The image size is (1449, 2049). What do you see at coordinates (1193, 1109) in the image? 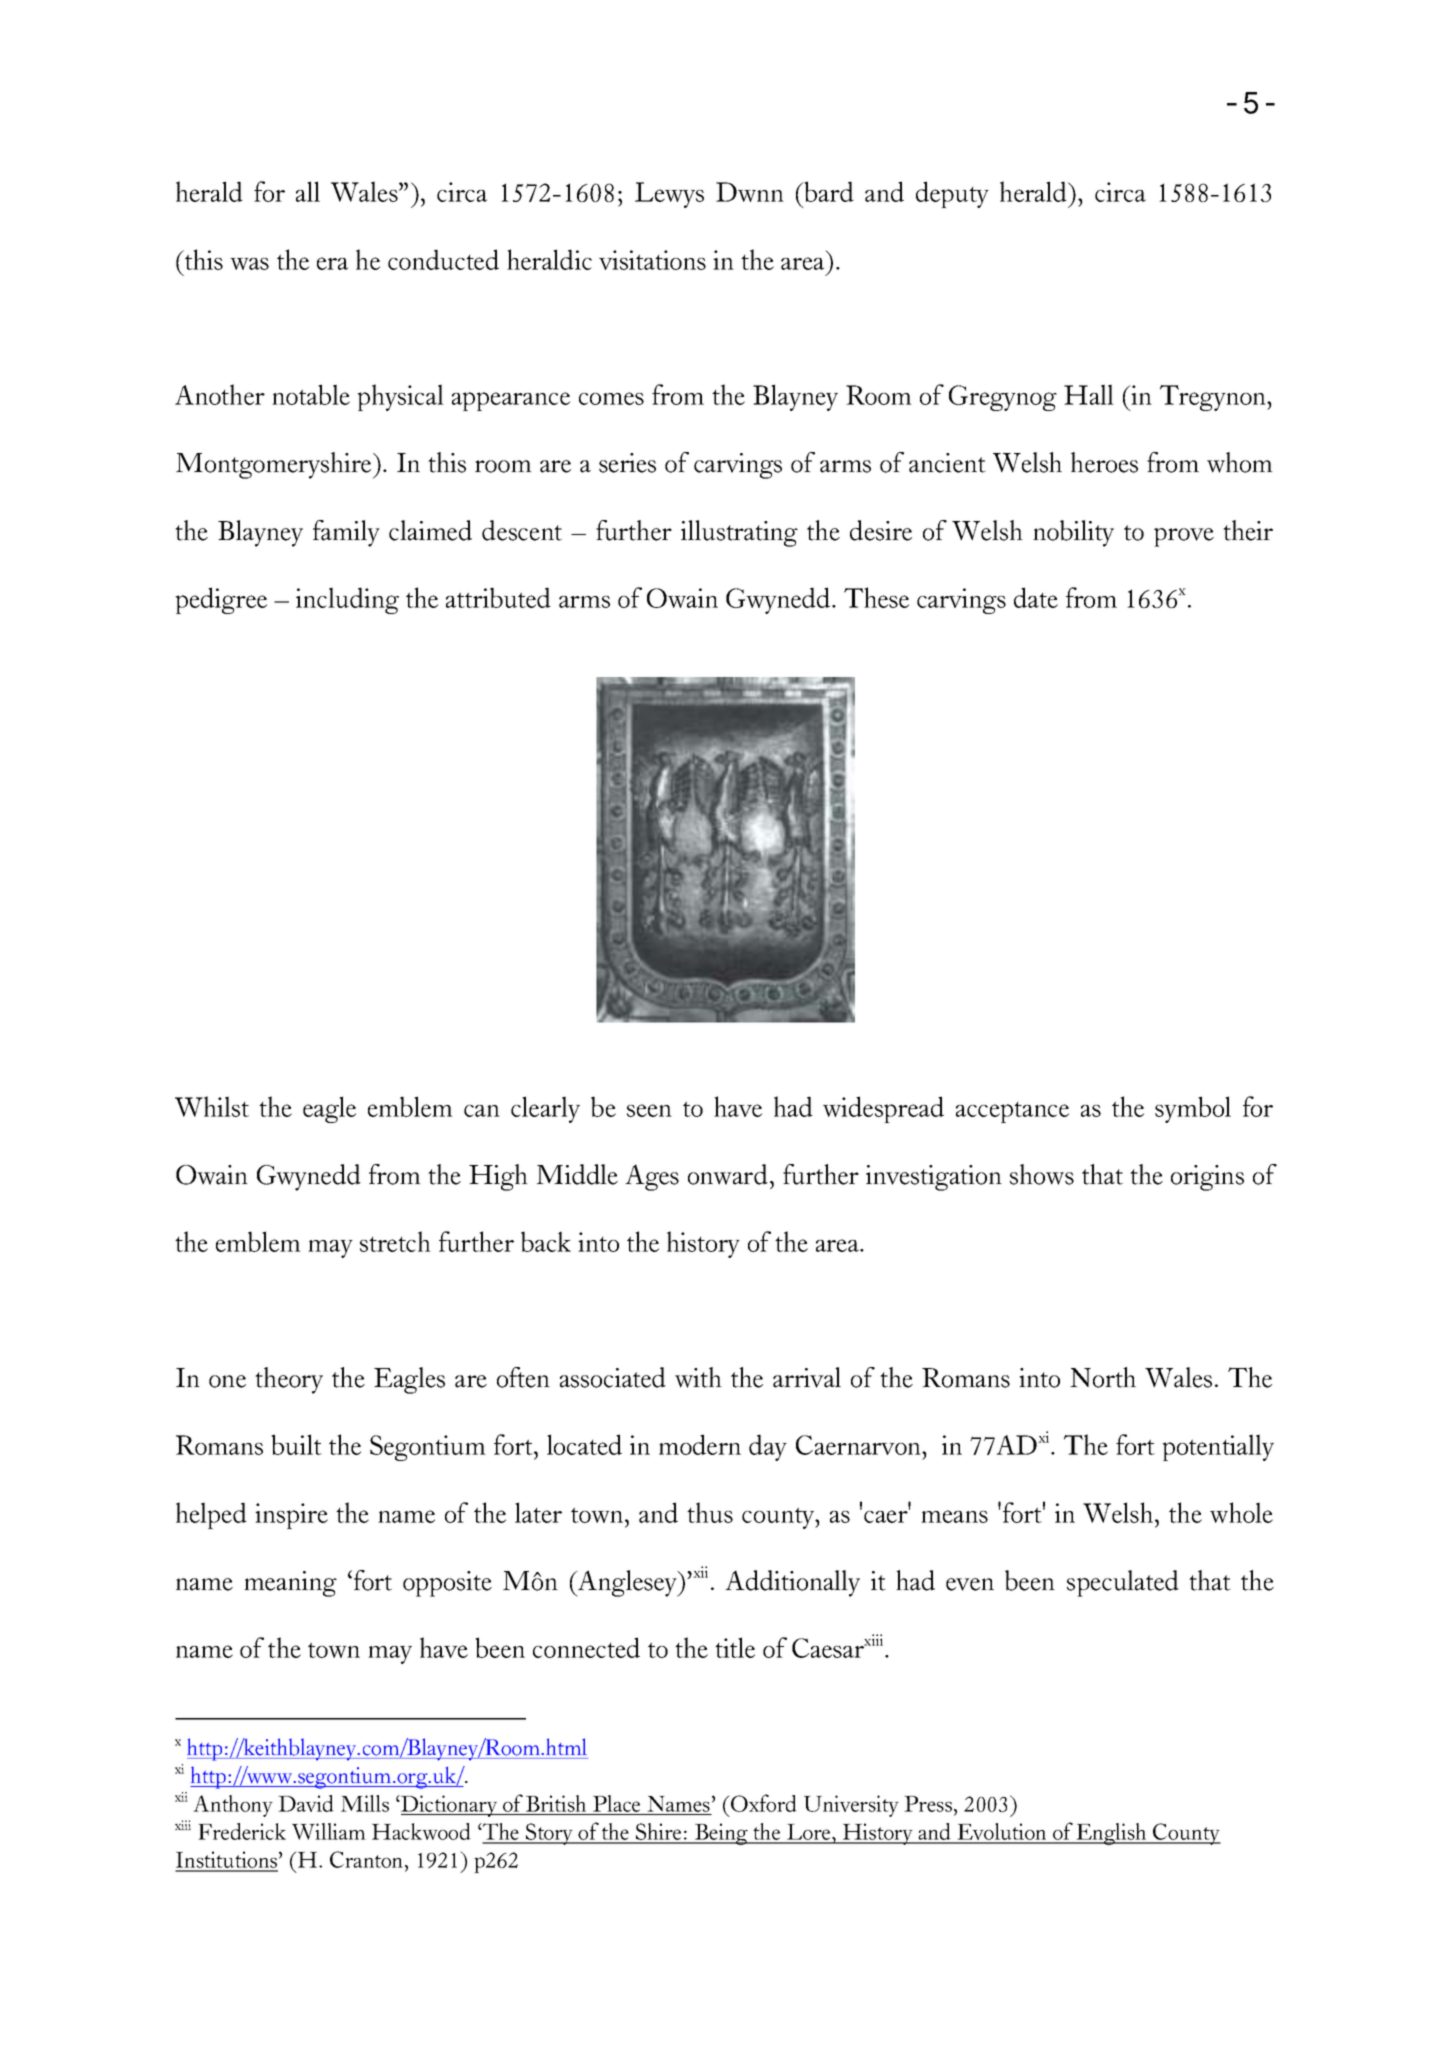
I see `symbol` at bounding box center [1193, 1109].
